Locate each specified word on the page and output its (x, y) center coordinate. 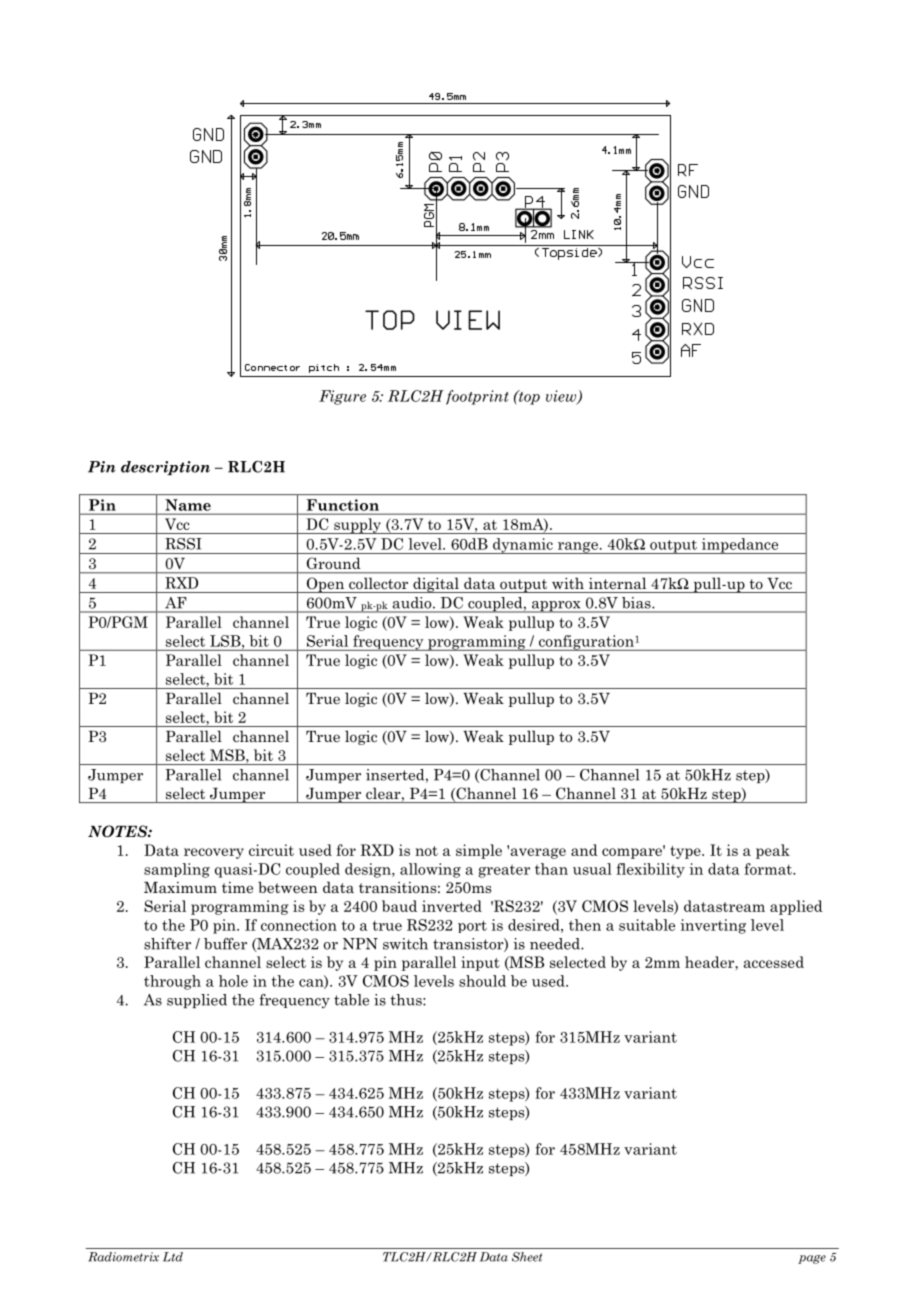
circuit (271, 850)
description (165, 468)
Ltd (173, 1257)
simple (479, 851)
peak (773, 851)
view (562, 397)
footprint (477, 397)
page (812, 1259)
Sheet (527, 1257)
